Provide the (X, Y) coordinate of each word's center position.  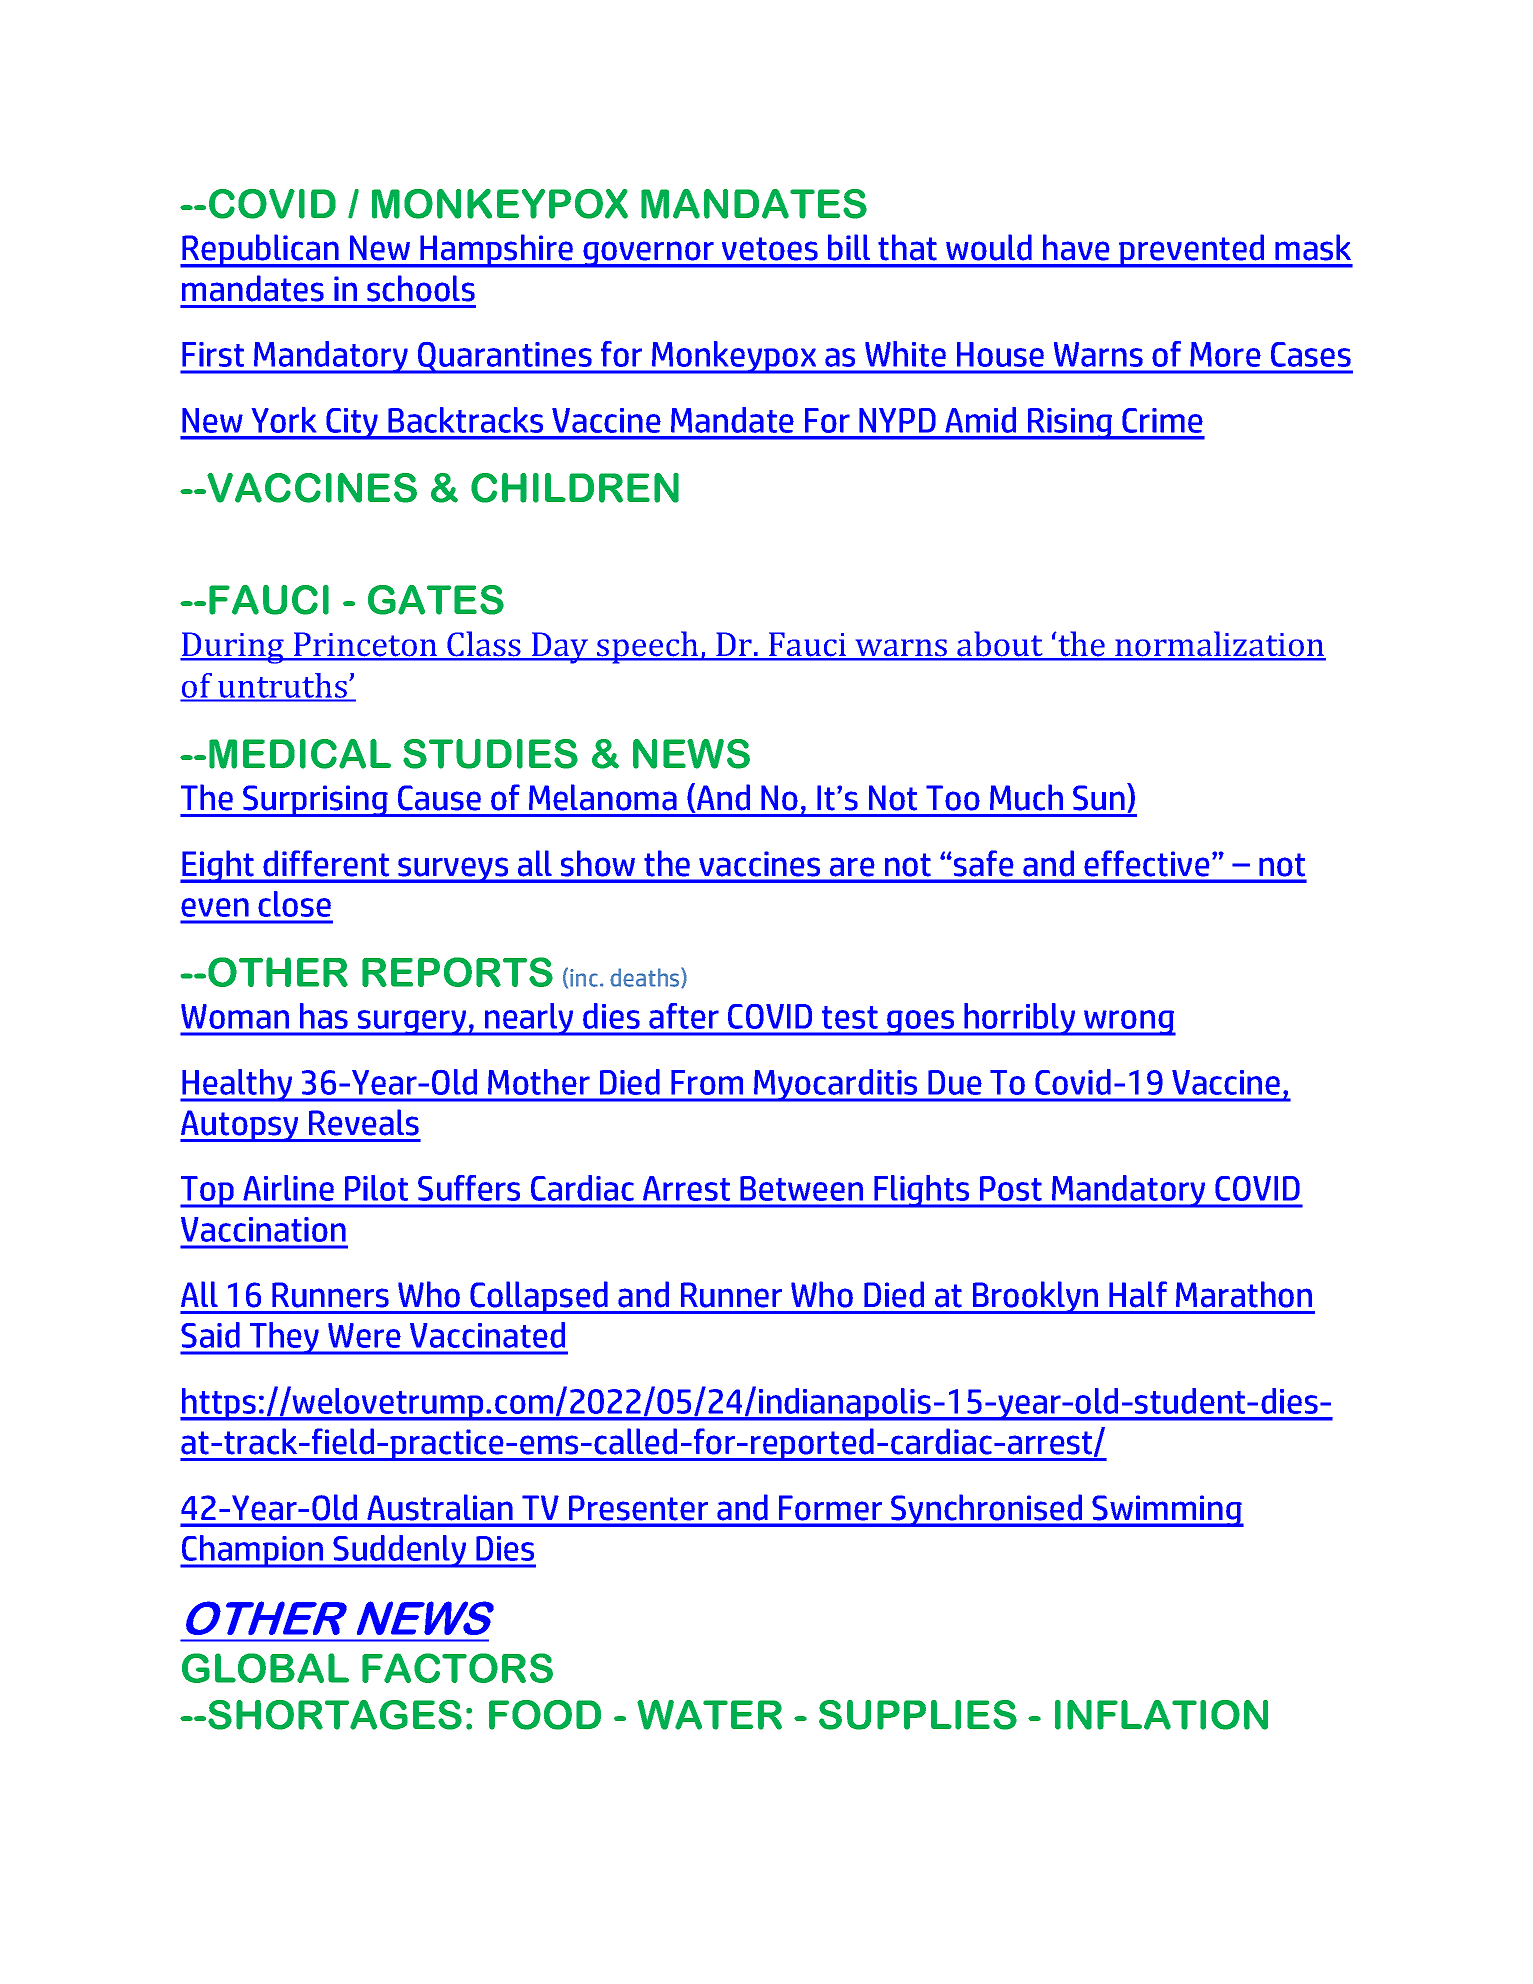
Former (830, 1508)
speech (648, 647)
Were (364, 1335)
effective (1147, 863)
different (326, 863)
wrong (1129, 1023)
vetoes (770, 249)
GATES (436, 600)
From (707, 1082)
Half (1138, 1294)
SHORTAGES (335, 1715)
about (1000, 645)
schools (421, 288)
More (1225, 354)
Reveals (364, 1122)
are (852, 867)
